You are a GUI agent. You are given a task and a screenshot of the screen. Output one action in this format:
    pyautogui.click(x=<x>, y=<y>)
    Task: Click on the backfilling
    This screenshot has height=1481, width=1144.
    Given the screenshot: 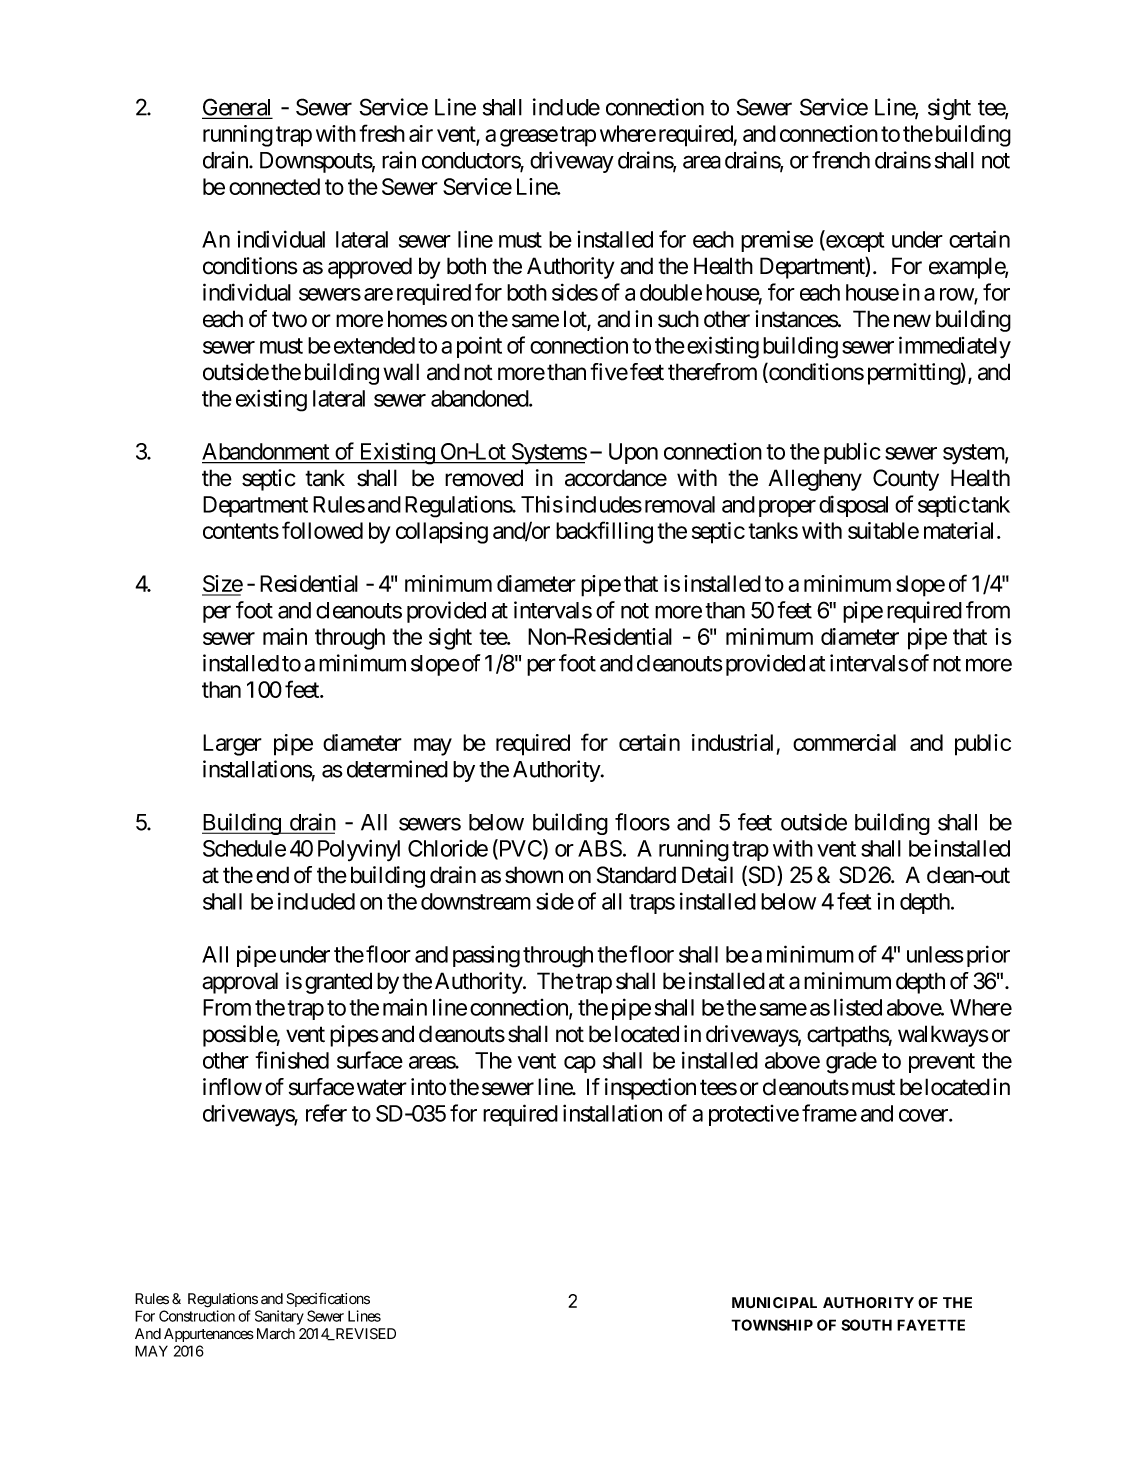 What is the action you would take?
    pyautogui.click(x=604, y=532)
